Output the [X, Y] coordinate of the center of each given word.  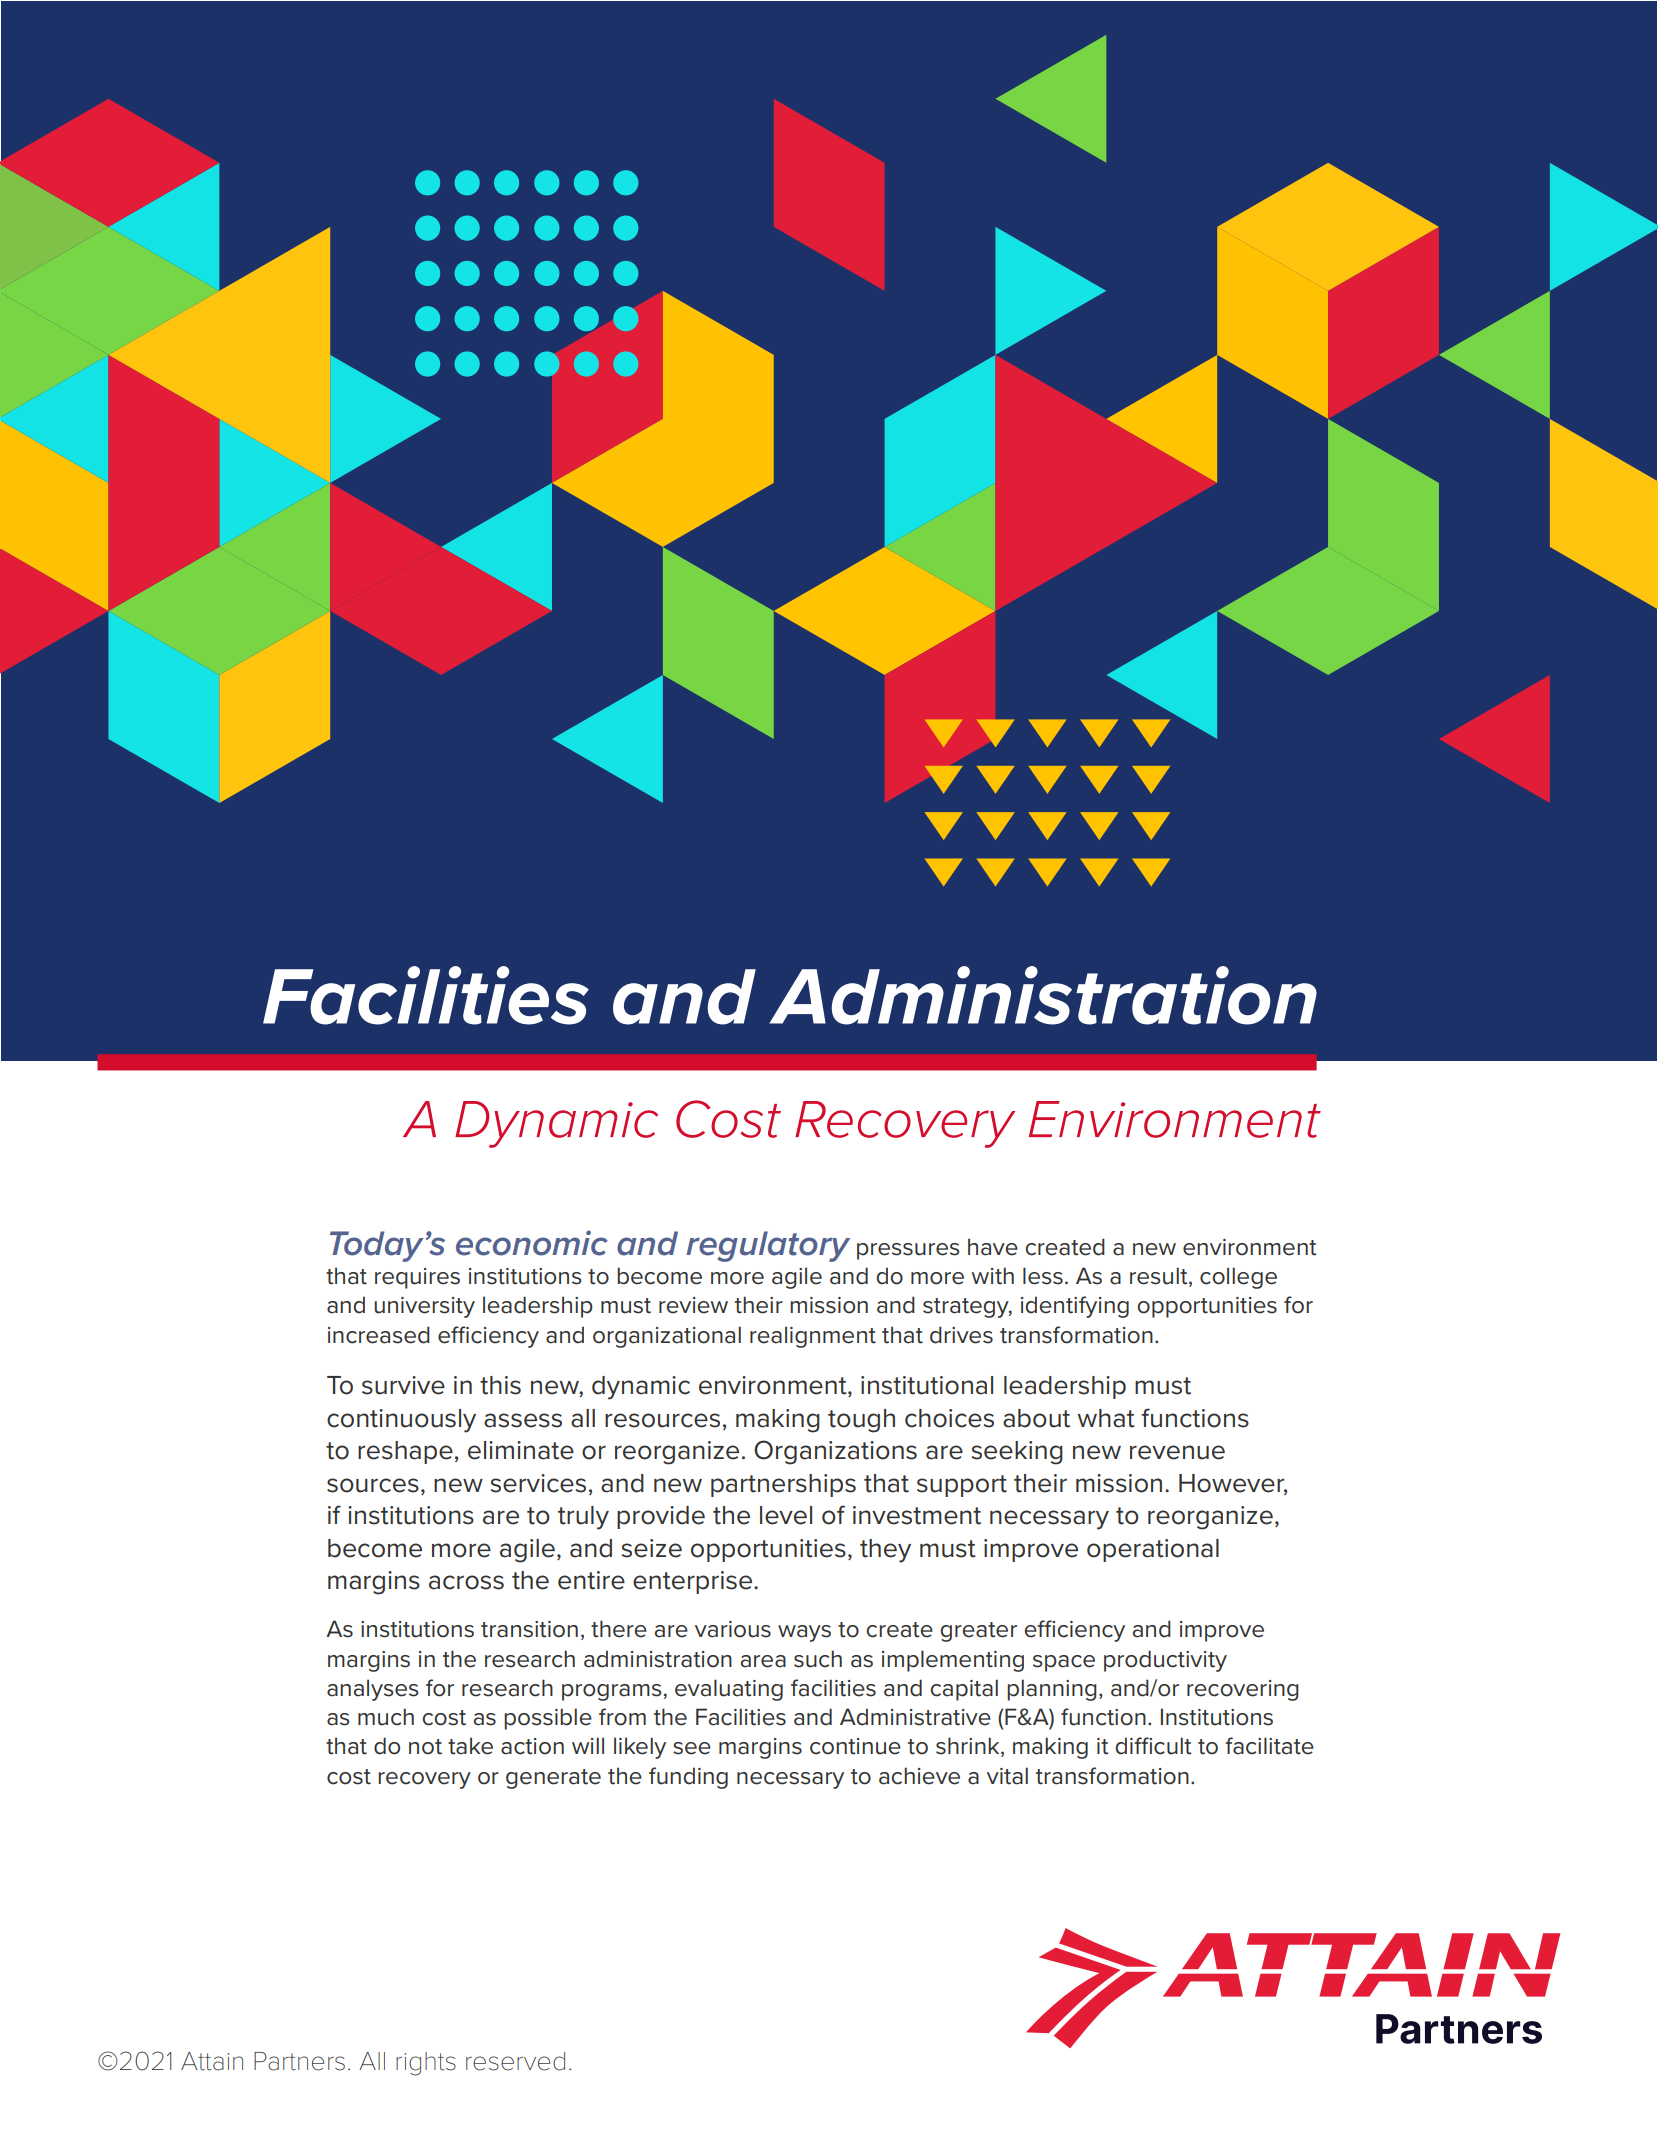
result [1160, 1277]
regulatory [768, 1246]
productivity [1165, 1661]
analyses [373, 1690]
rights [426, 2064]
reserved [515, 2061]
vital [1007, 1776]
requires [417, 1278]
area [763, 1661]
